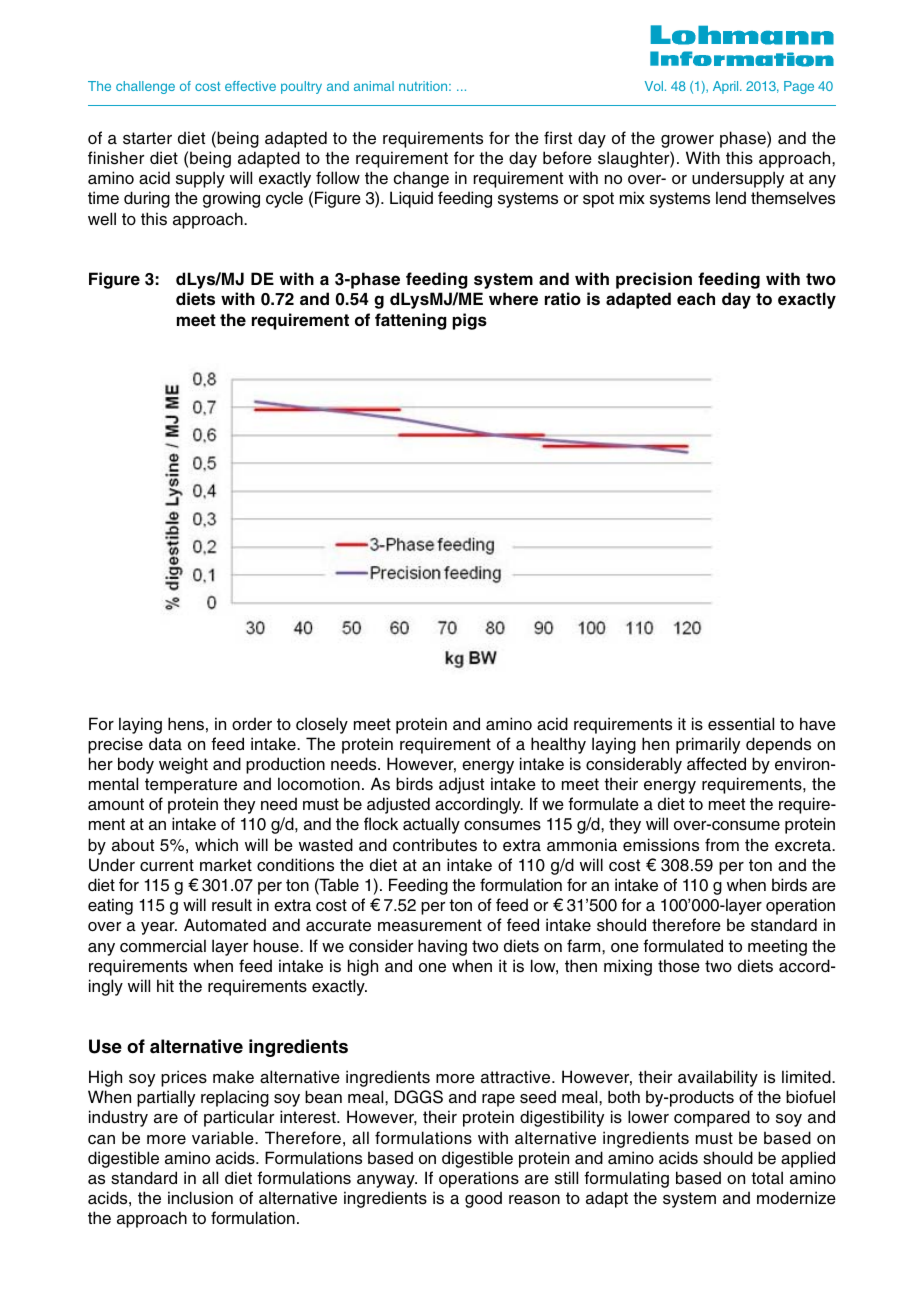 This screenshot has height=1308, width=924. Describe the element at coordinates (421, 179) in the screenshot. I see `change` at that location.
